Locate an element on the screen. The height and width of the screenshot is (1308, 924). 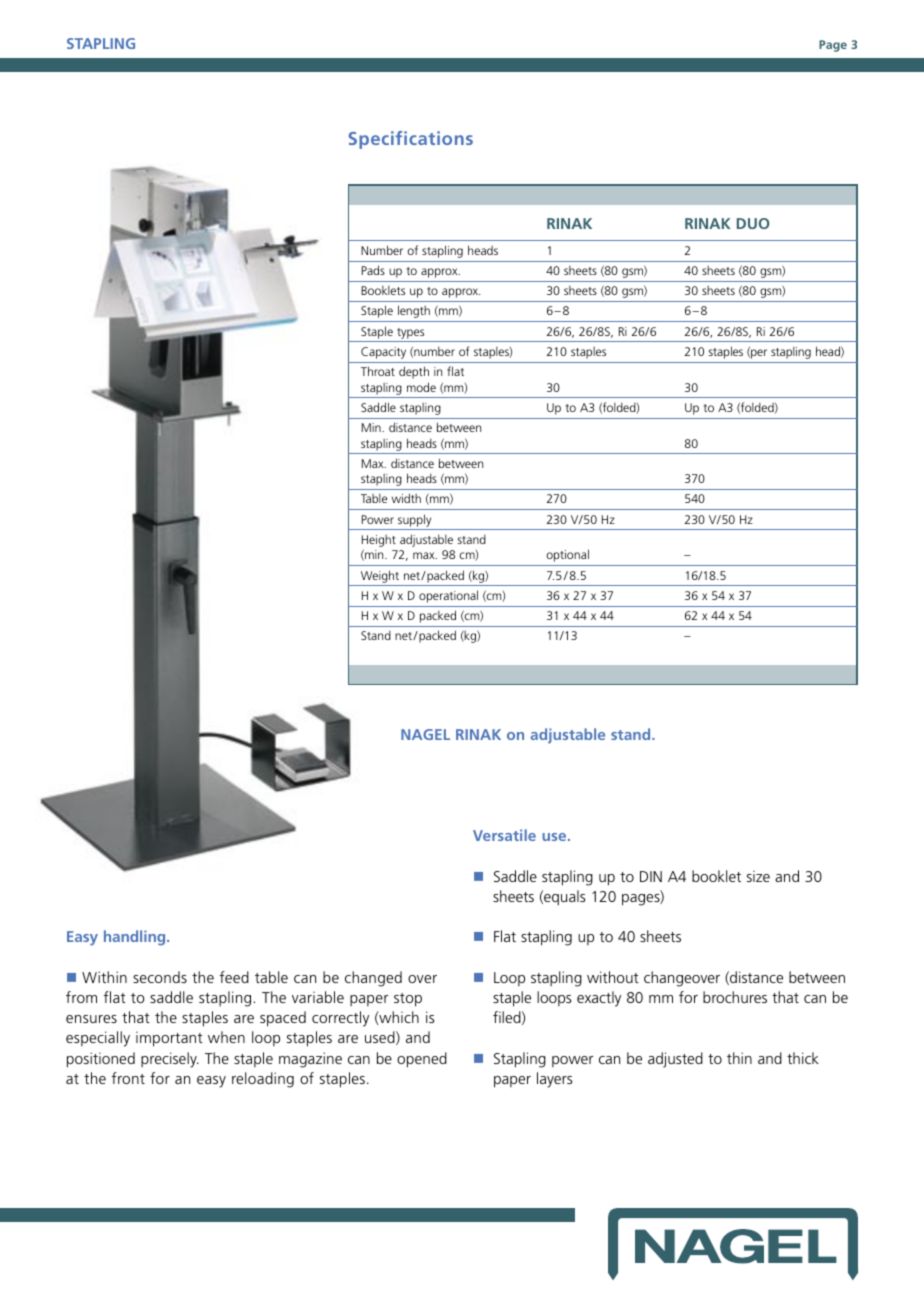
mode is located at coordinates (421, 387).
